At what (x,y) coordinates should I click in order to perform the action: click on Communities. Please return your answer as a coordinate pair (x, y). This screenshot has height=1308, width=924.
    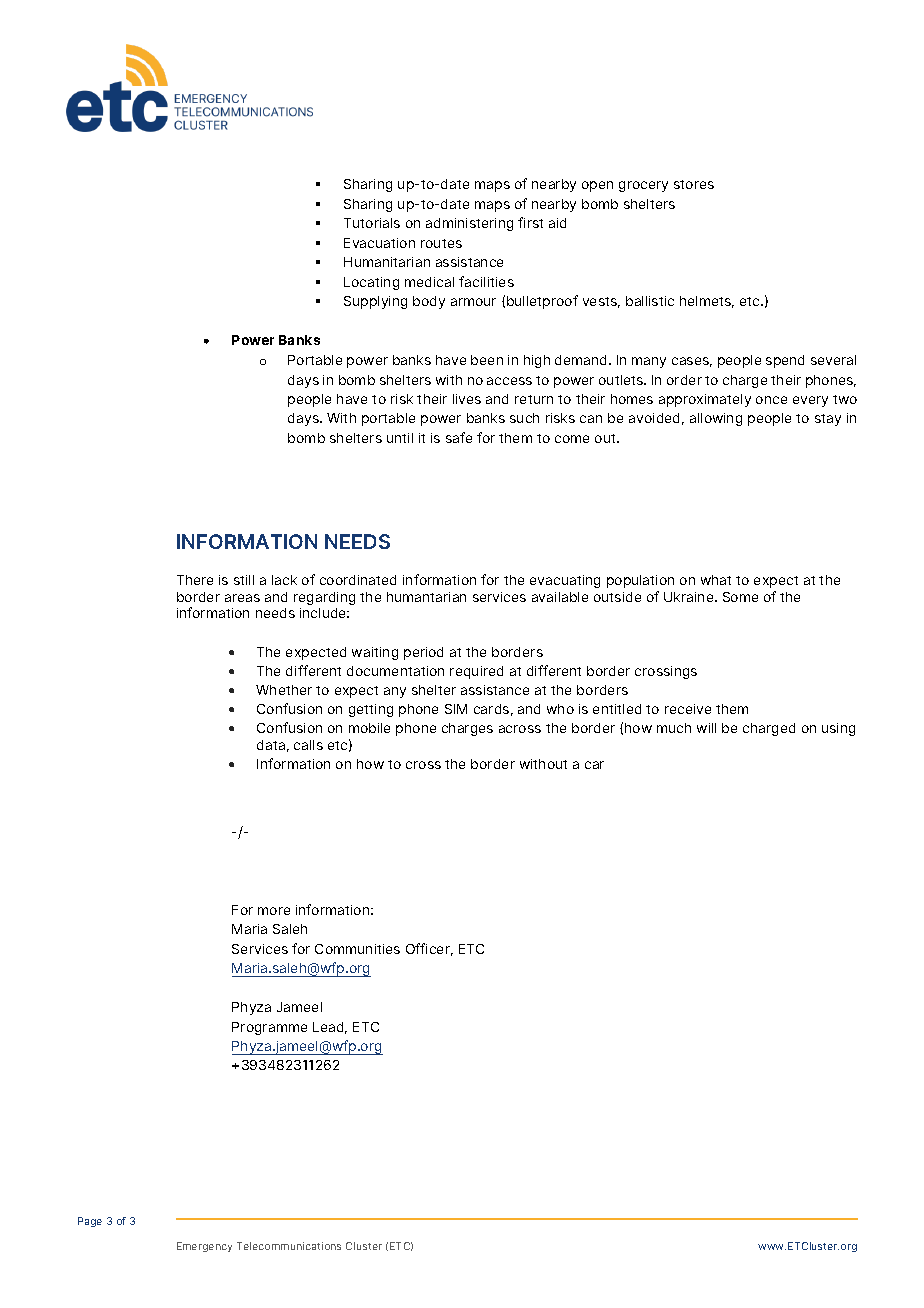
    Looking at the image, I should click on (357, 949).
